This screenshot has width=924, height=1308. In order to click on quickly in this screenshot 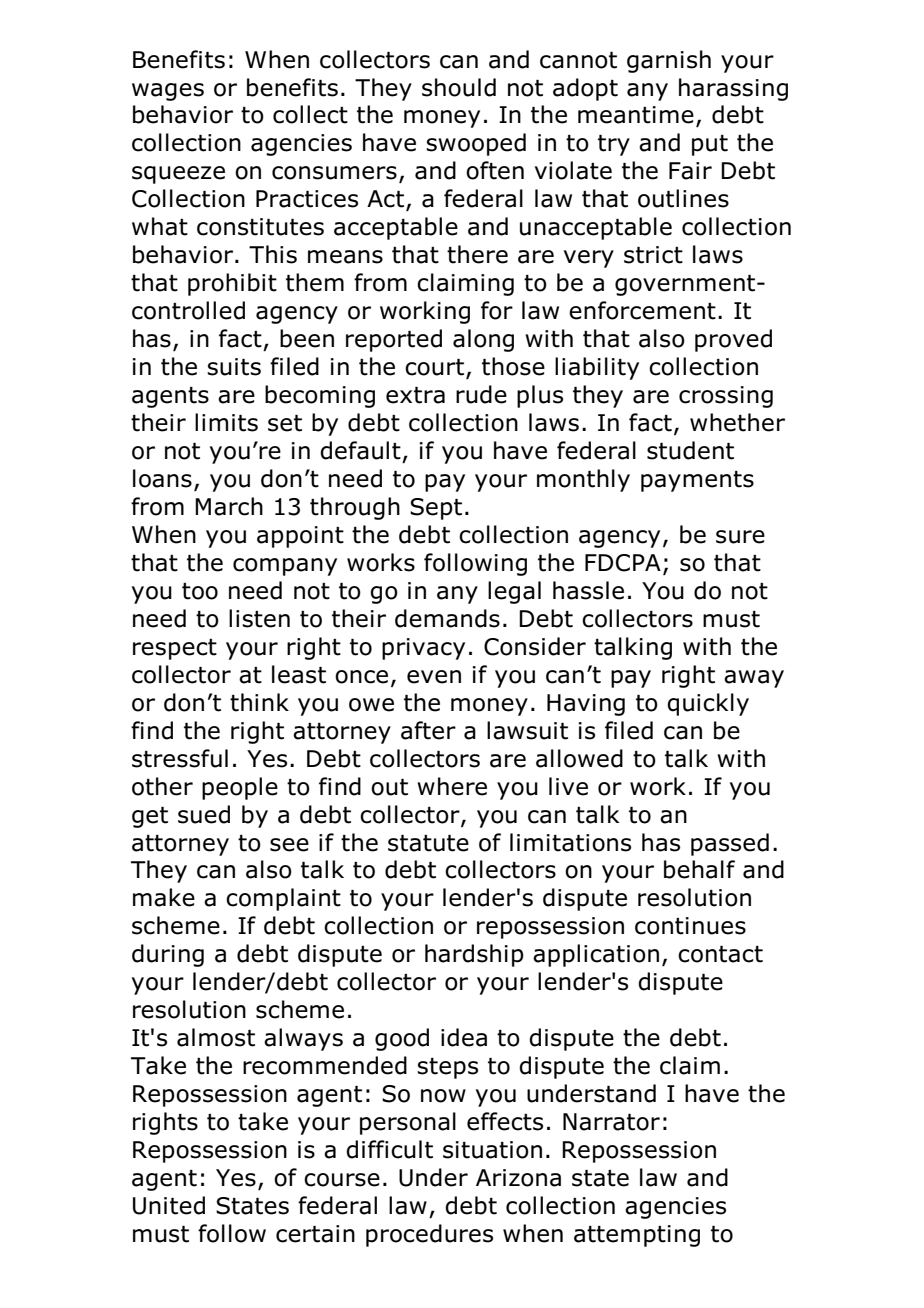, I will do `click(708, 704)`.
